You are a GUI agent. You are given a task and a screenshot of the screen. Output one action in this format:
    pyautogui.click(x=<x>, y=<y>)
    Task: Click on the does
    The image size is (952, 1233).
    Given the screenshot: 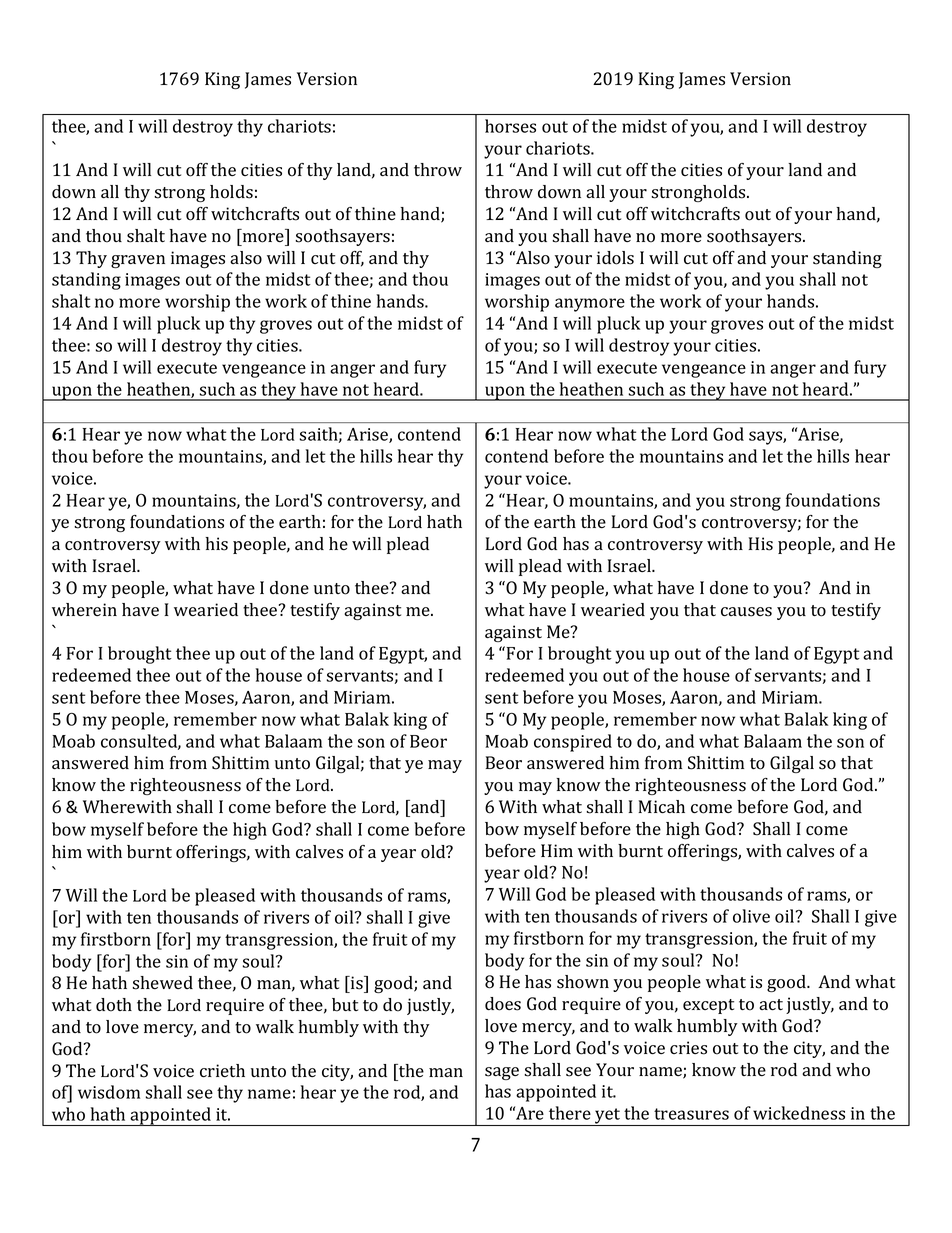 What is the action you would take?
    pyautogui.click(x=503, y=1004)
